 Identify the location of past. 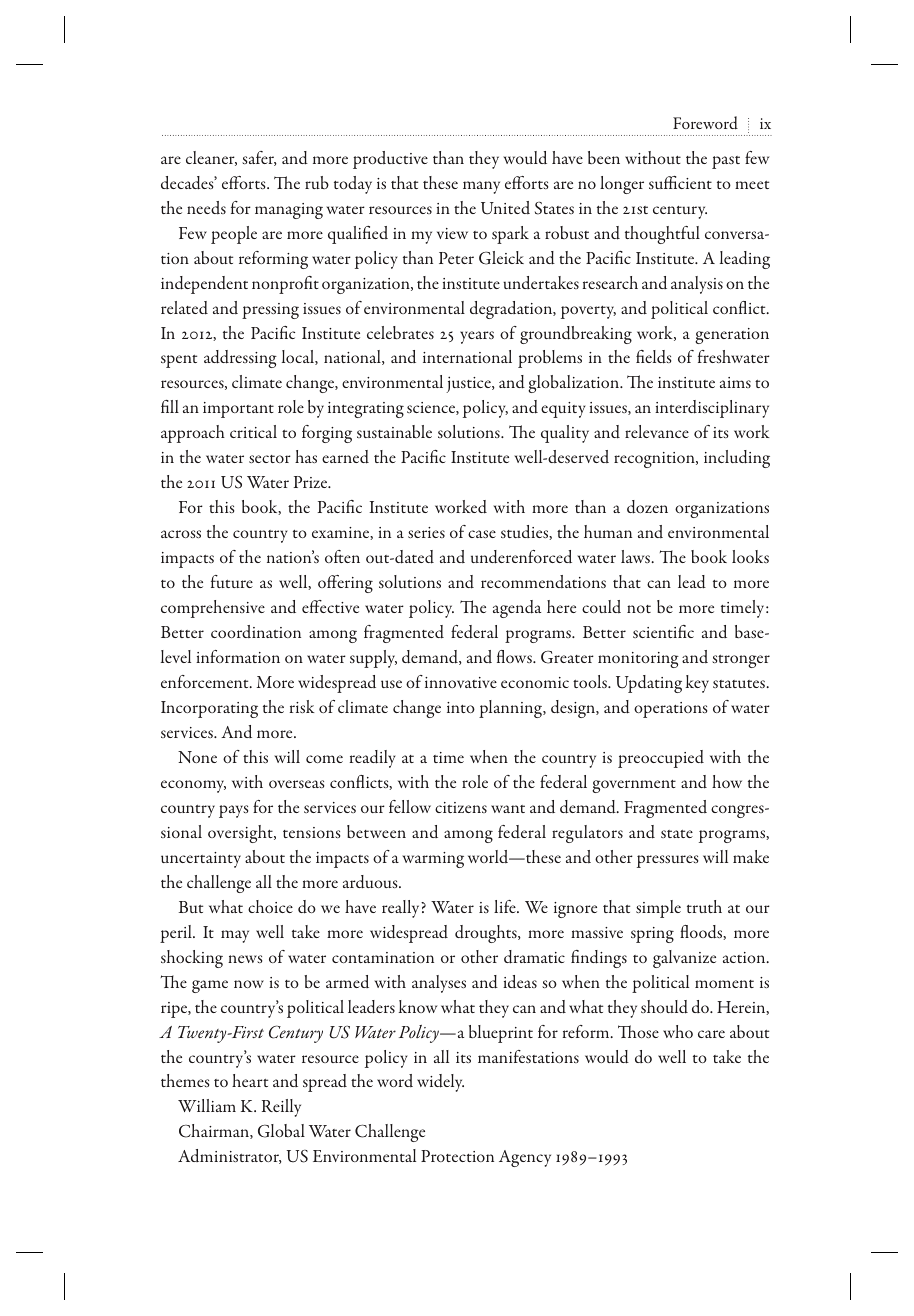
(726, 162).
